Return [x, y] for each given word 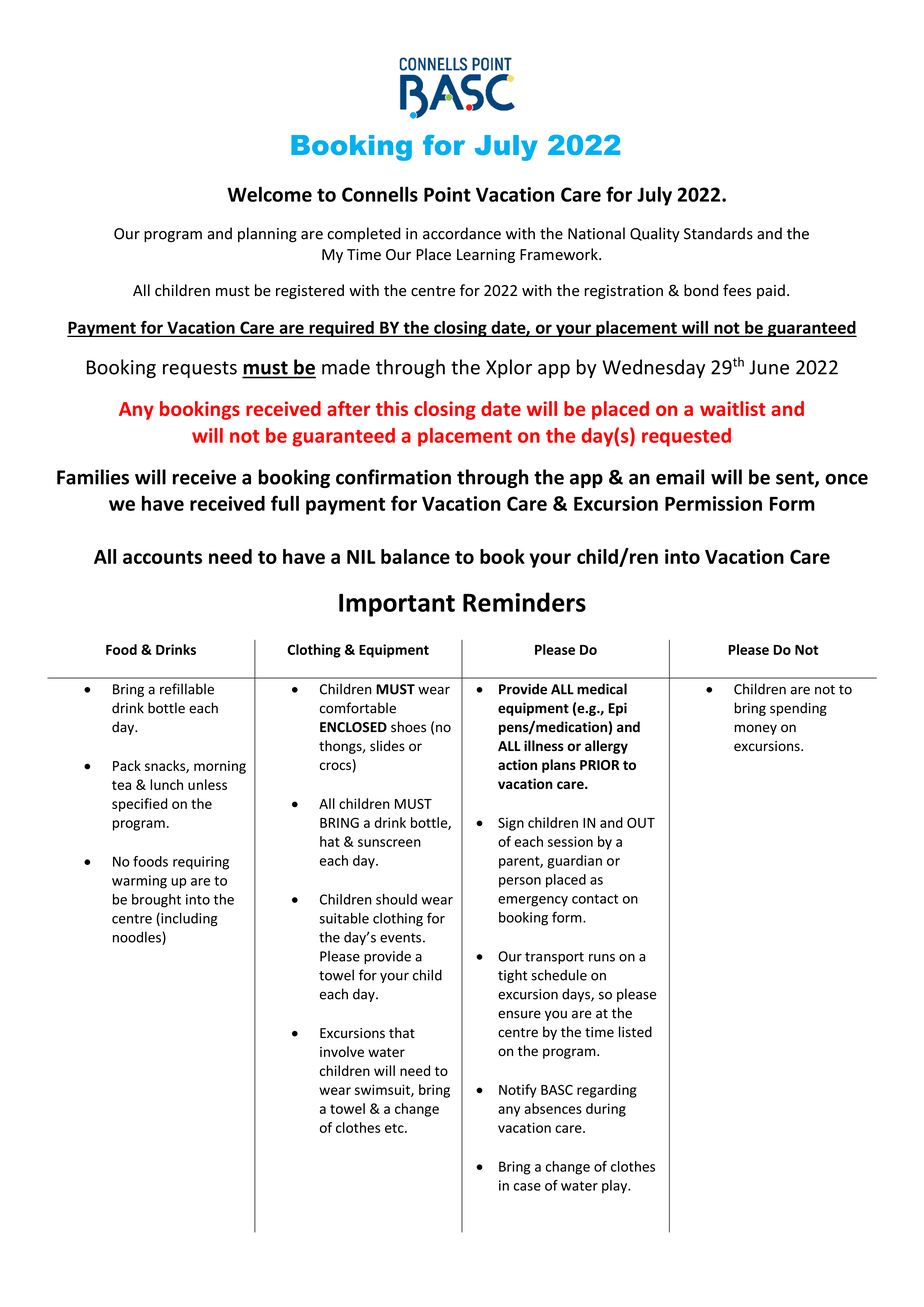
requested [686, 437]
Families [93, 477]
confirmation [393, 477]
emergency [533, 901]
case [527, 1187]
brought [156, 901]
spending [798, 709]
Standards [718, 233]
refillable [187, 689]
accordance [462, 233]
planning [267, 235]
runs [602, 958]
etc [395, 1128]
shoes [408, 727]
